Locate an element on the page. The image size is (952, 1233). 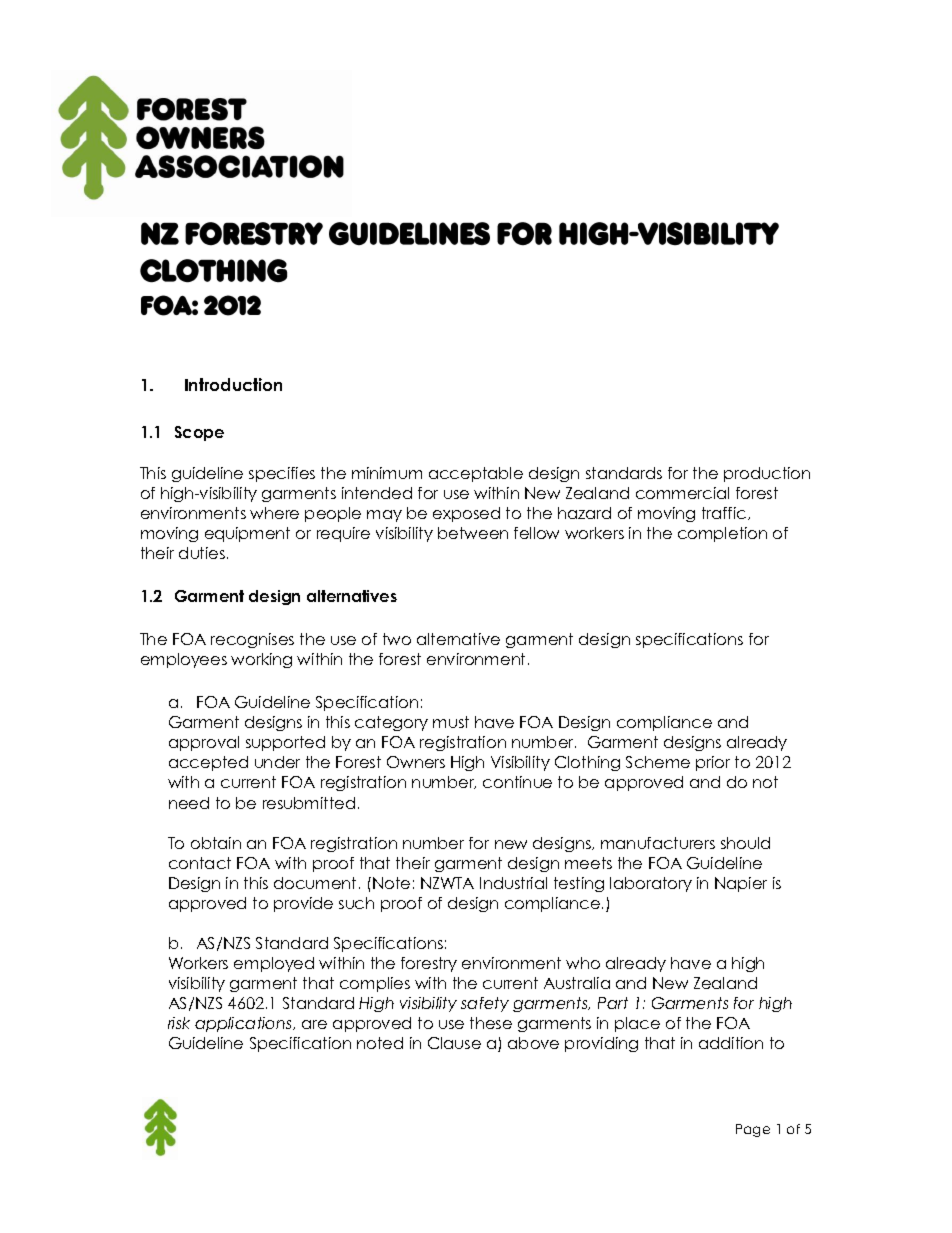
Introduction is located at coordinates (233, 384).
